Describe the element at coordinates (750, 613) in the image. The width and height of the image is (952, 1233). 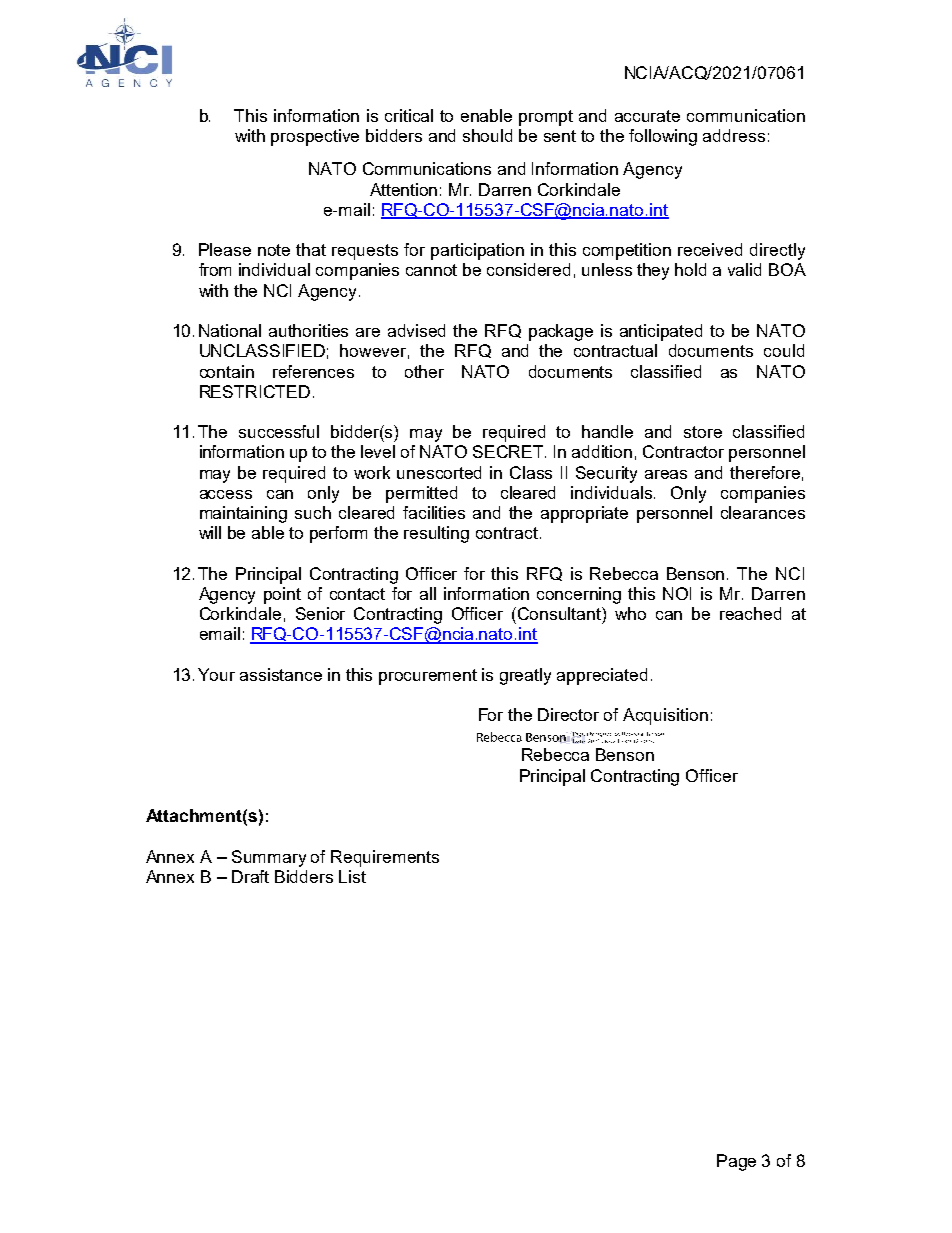
I see `reached` at that location.
